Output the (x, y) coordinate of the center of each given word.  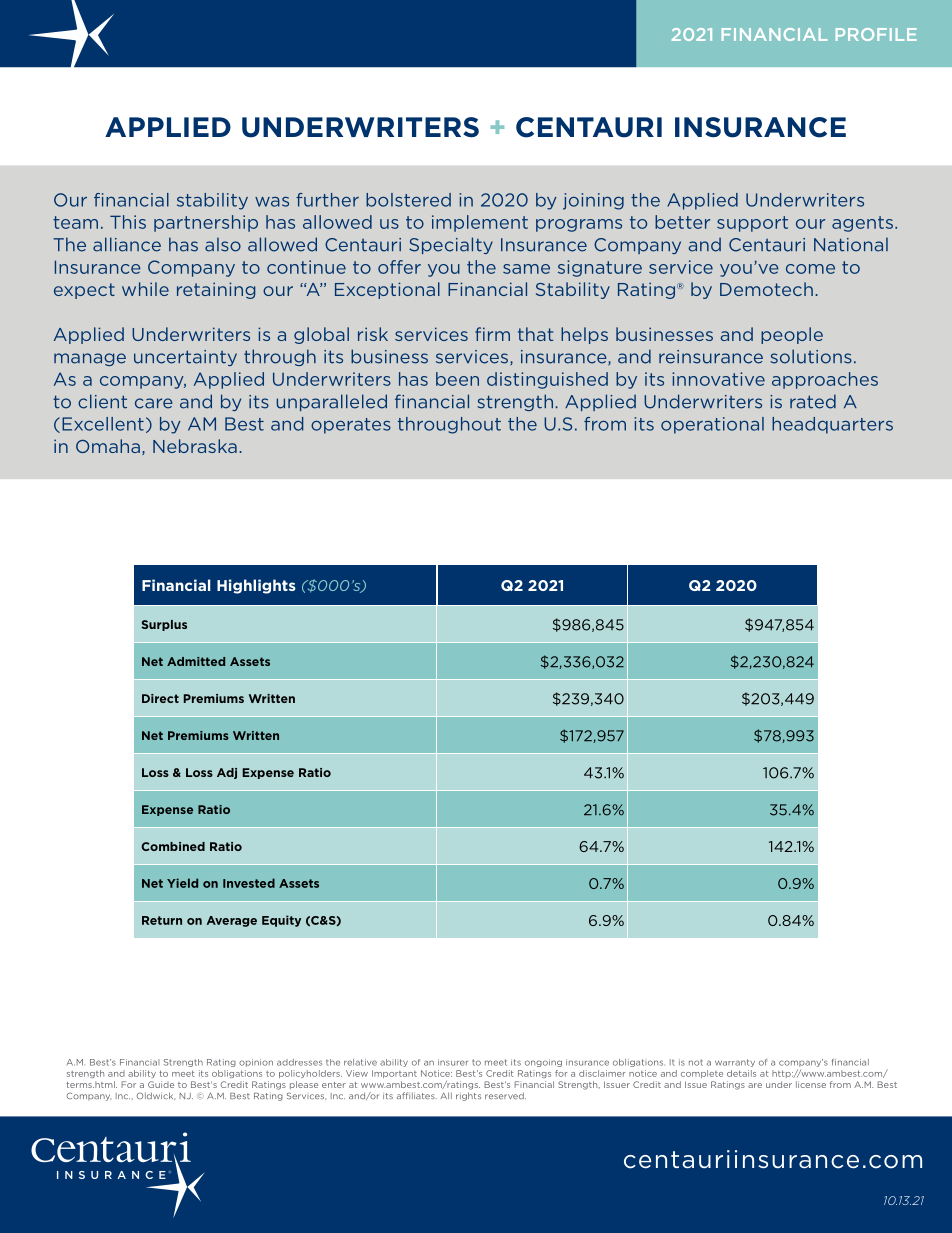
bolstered (408, 200)
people (792, 335)
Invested (249, 883)
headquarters (832, 425)
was (272, 202)
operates (351, 426)
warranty (735, 1063)
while (145, 289)
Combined (173, 846)
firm (492, 334)
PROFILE (876, 34)
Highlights (256, 586)
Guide (161, 1084)
